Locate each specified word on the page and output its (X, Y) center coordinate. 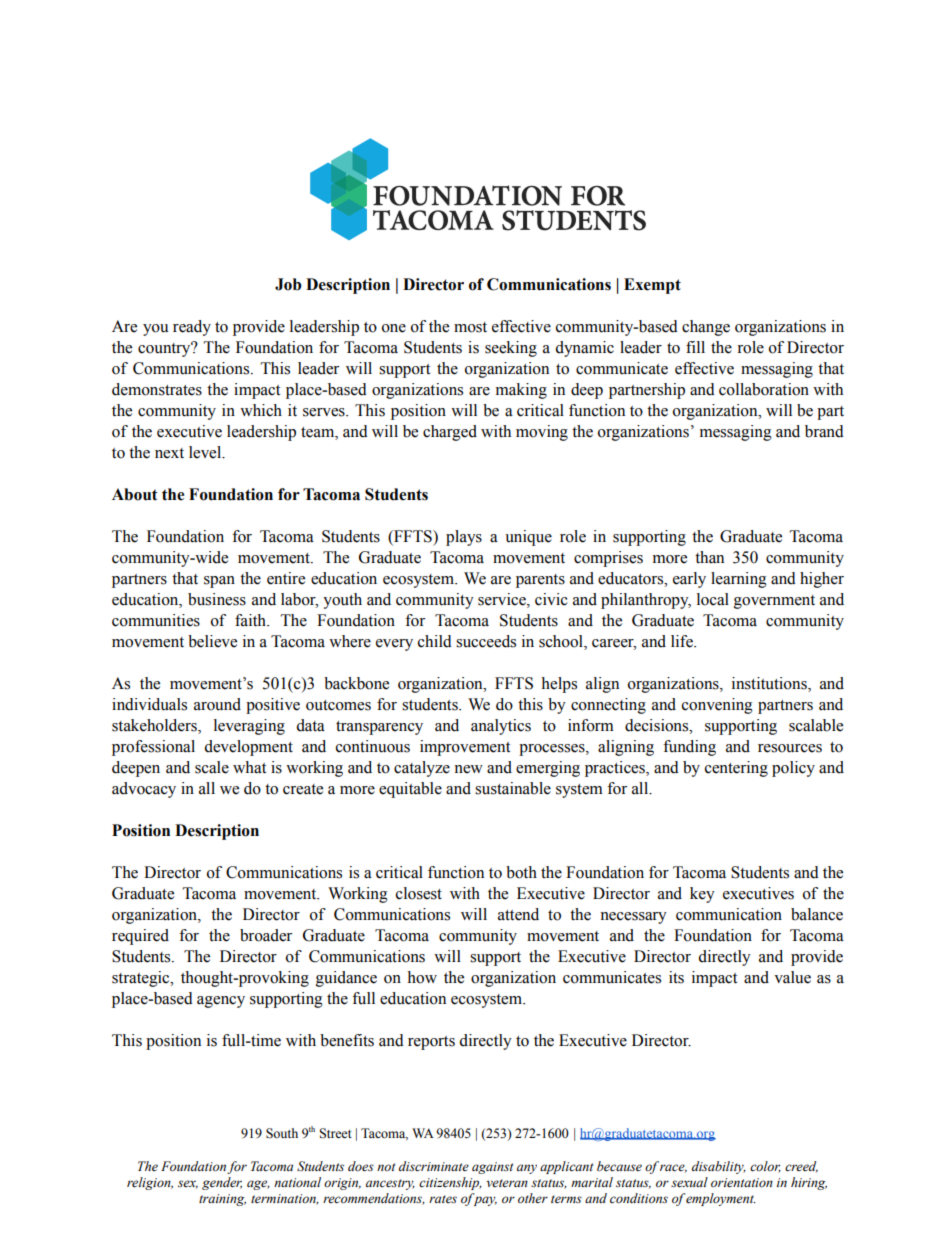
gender (222, 1183)
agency (221, 1002)
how (422, 977)
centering (736, 769)
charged (450, 433)
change (706, 328)
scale (212, 767)
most (470, 327)
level (206, 452)
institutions (770, 684)
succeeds (486, 641)
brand (824, 431)
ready (192, 328)
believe (212, 641)
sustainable (513, 788)
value (792, 977)
